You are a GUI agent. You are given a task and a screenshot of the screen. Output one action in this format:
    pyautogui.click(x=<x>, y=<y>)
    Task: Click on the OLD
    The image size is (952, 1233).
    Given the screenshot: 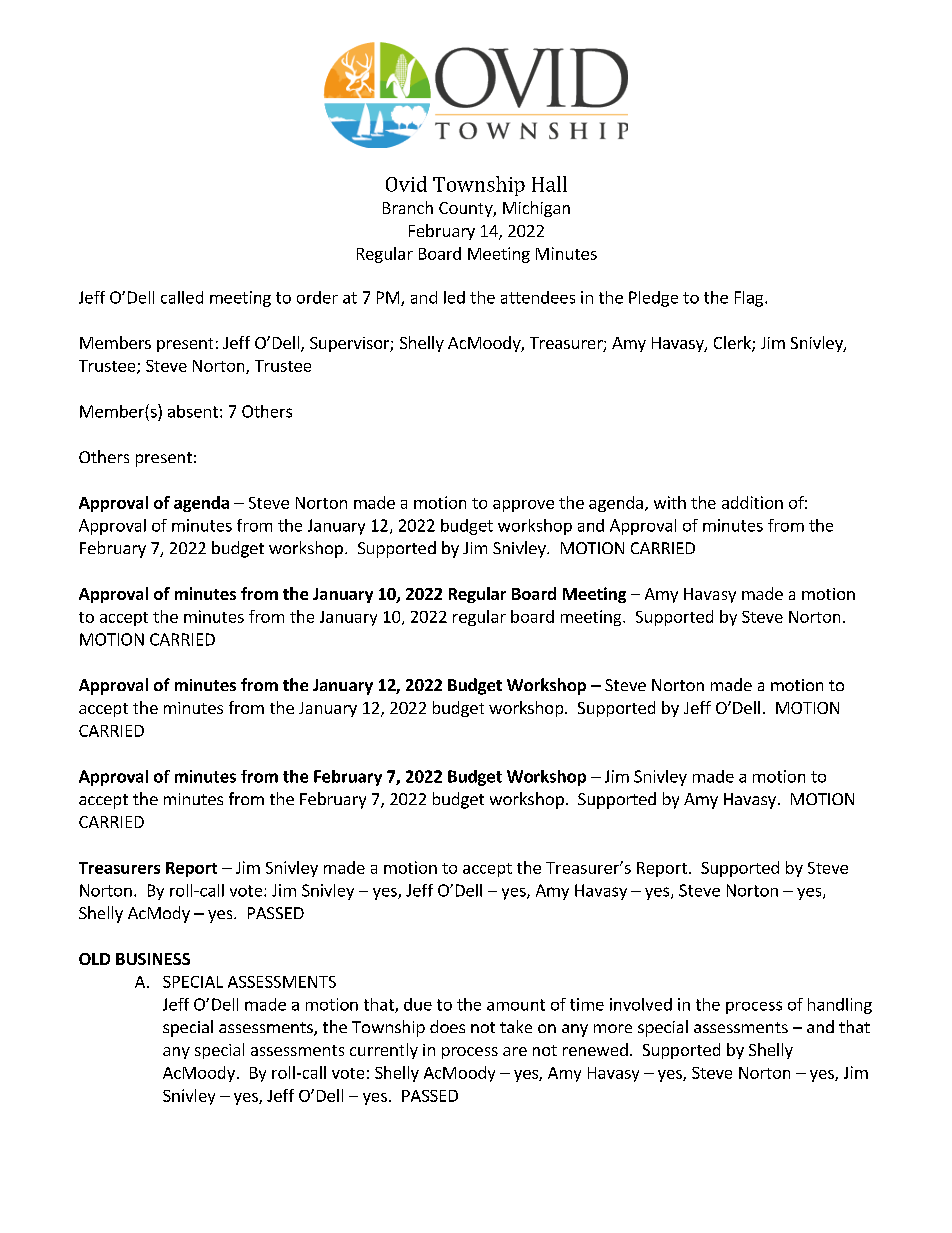 What is the action you would take?
    pyautogui.click(x=94, y=959)
